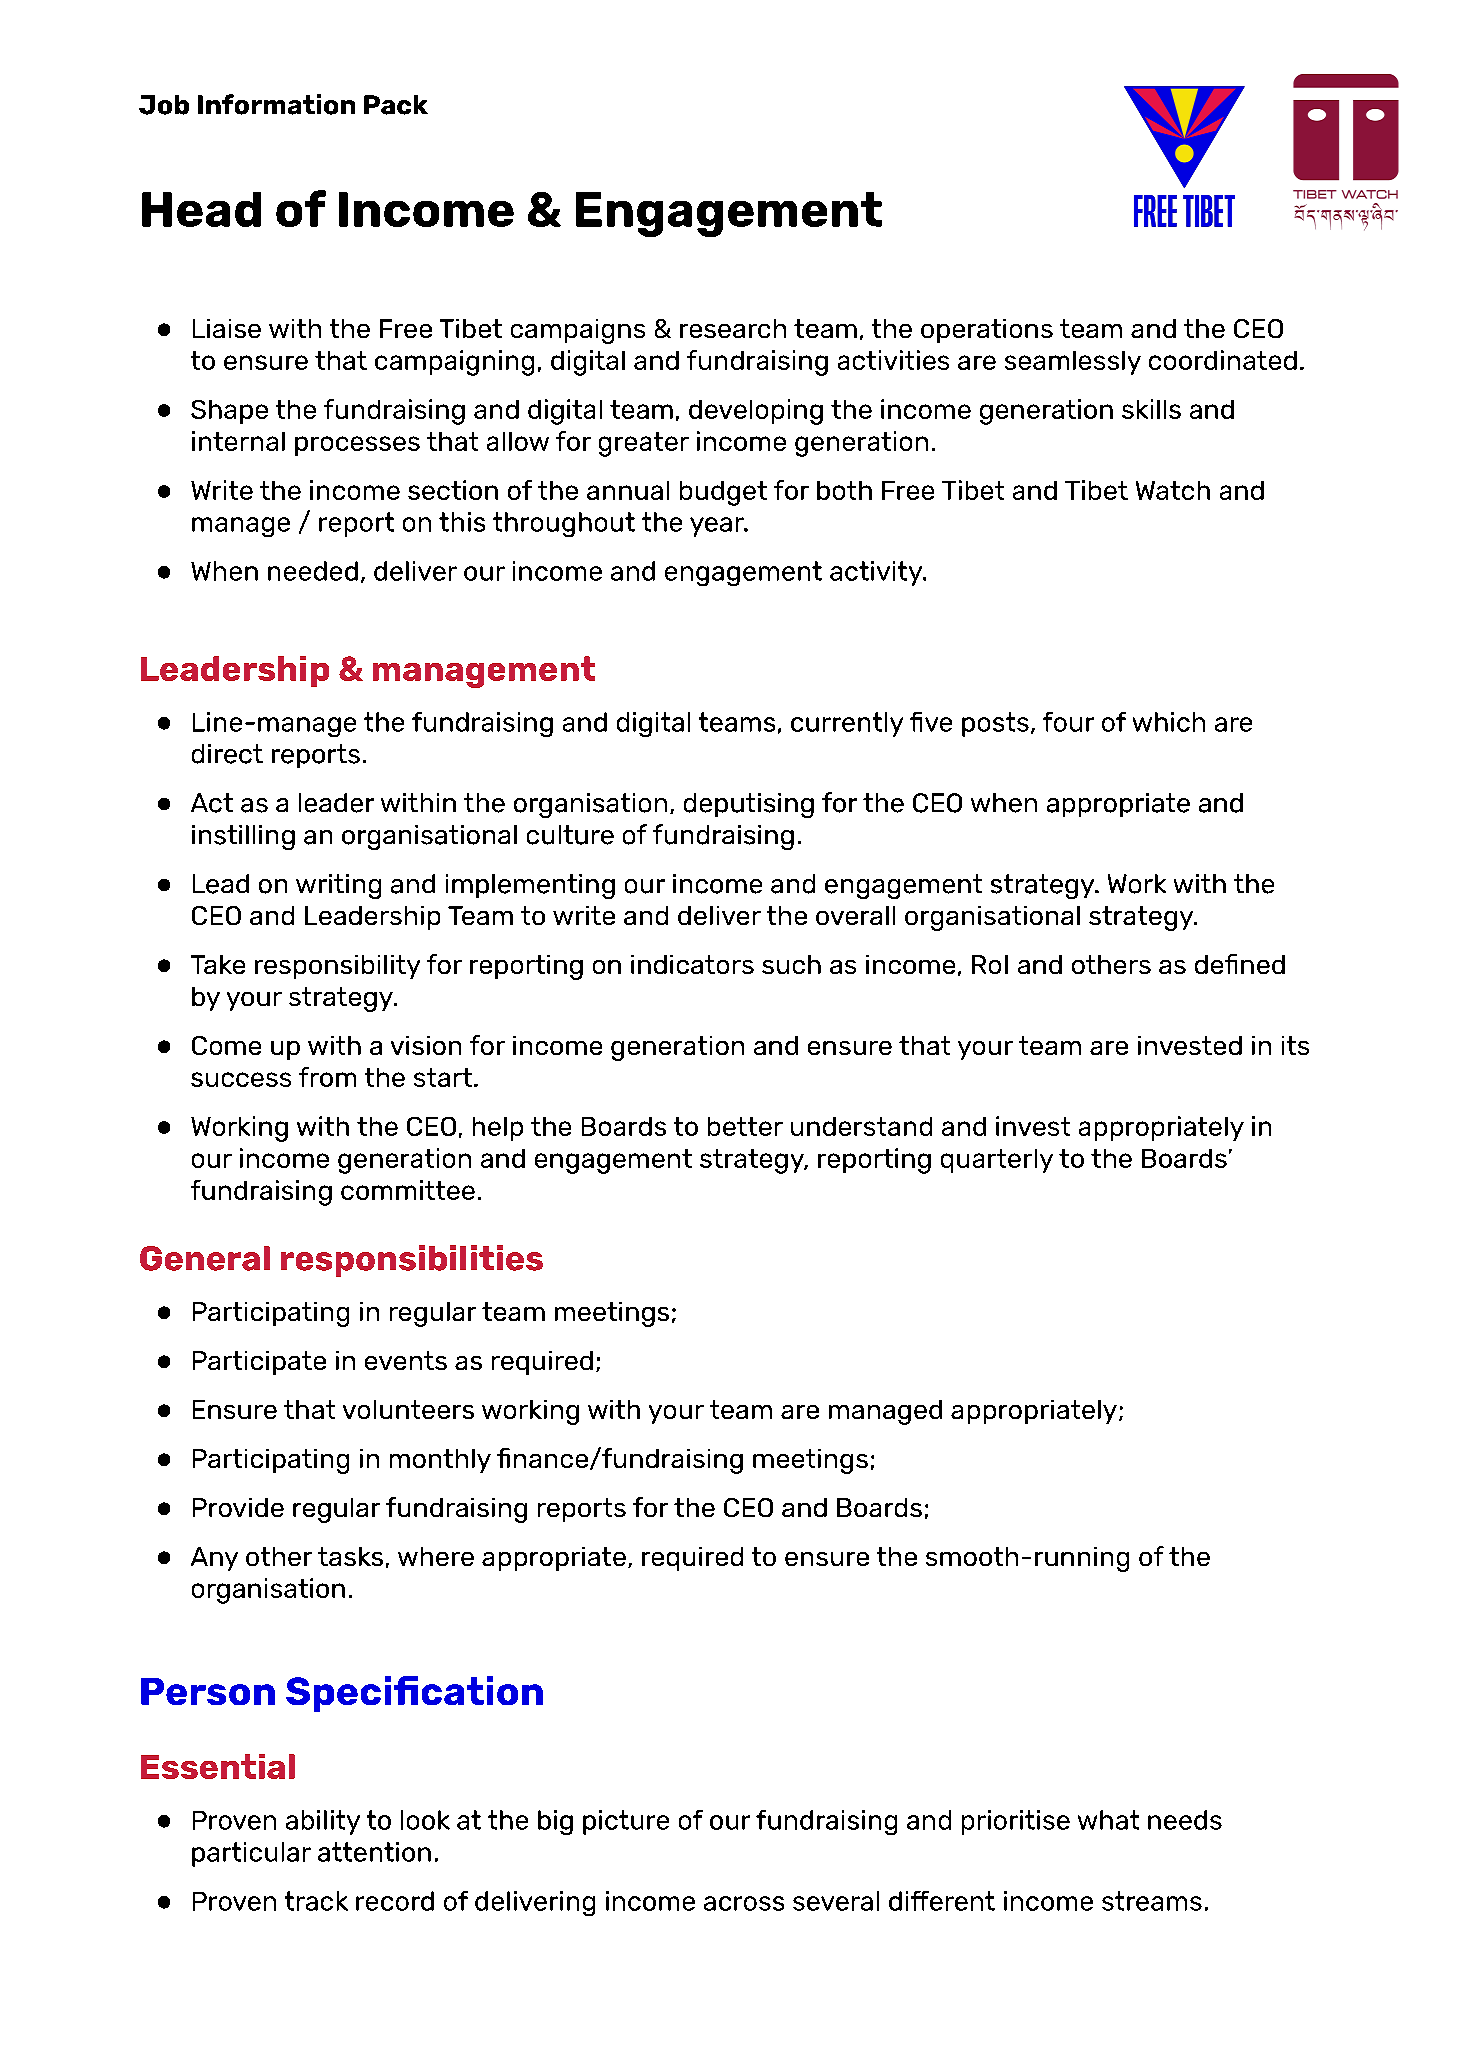  What do you see at coordinates (1169, 722) in the document?
I see `which` at bounding box center [1169, 722].
